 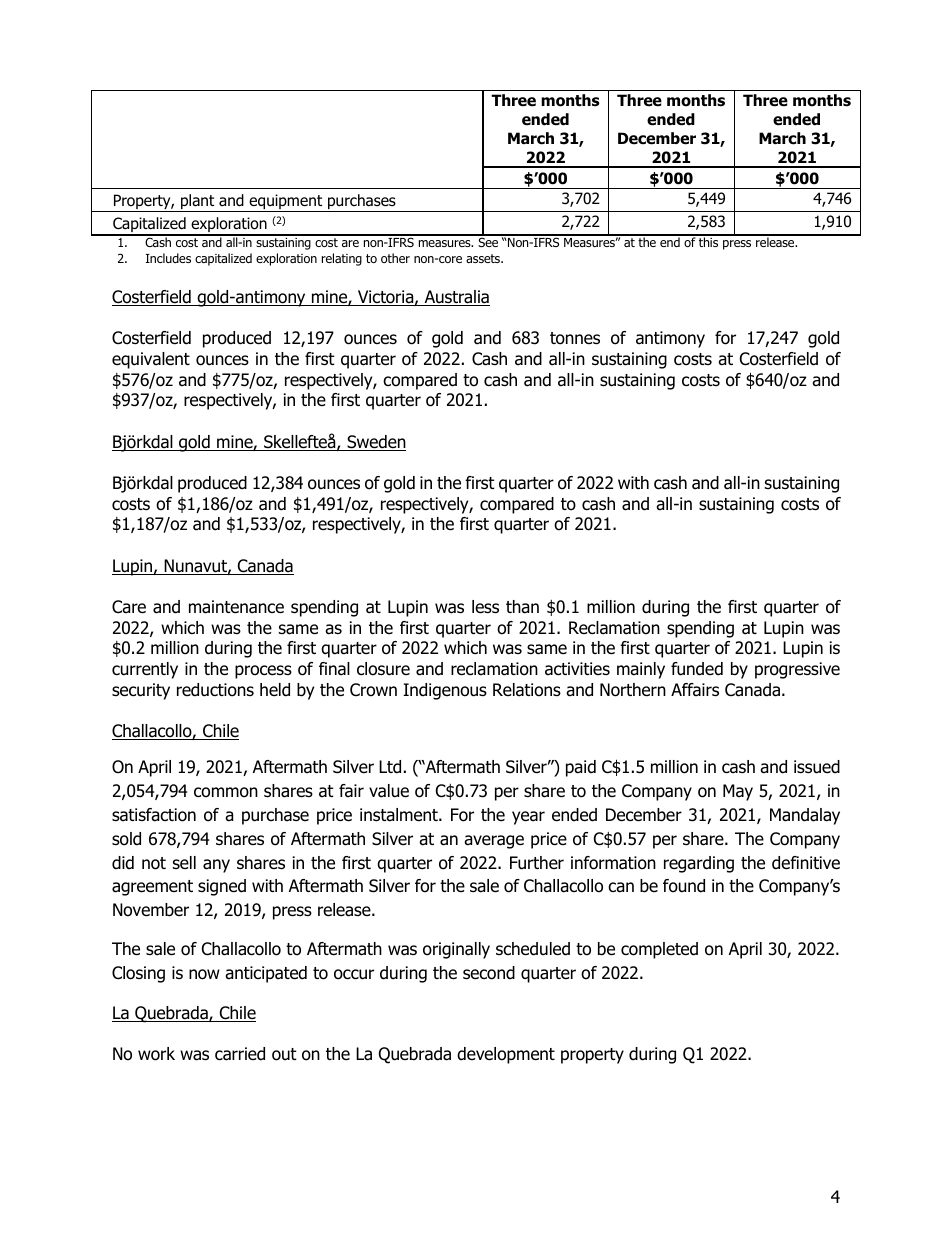 I want to click on May, so click(x=738, y=792).
